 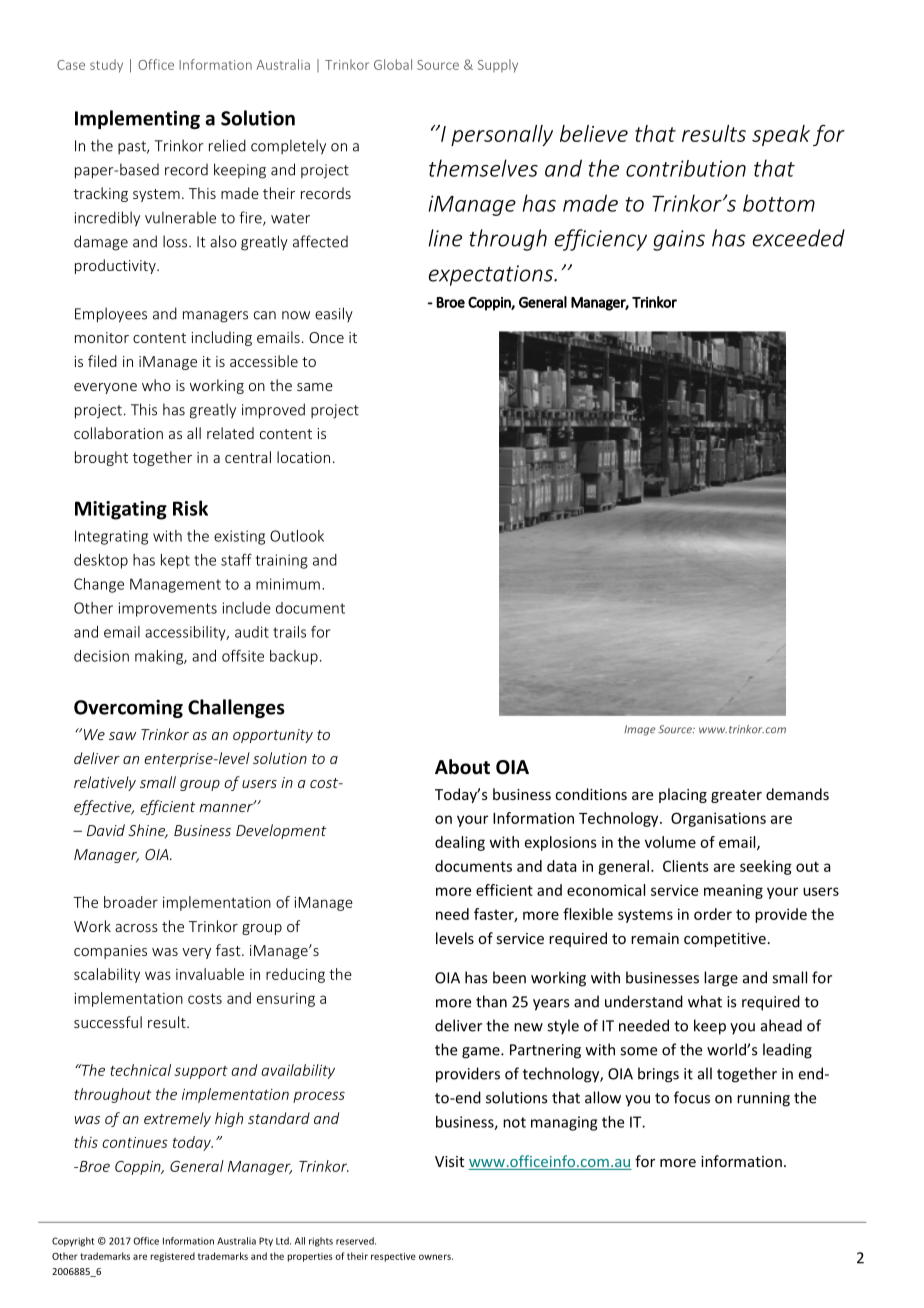 I want to click on speak, so click(x=781, y=135).
